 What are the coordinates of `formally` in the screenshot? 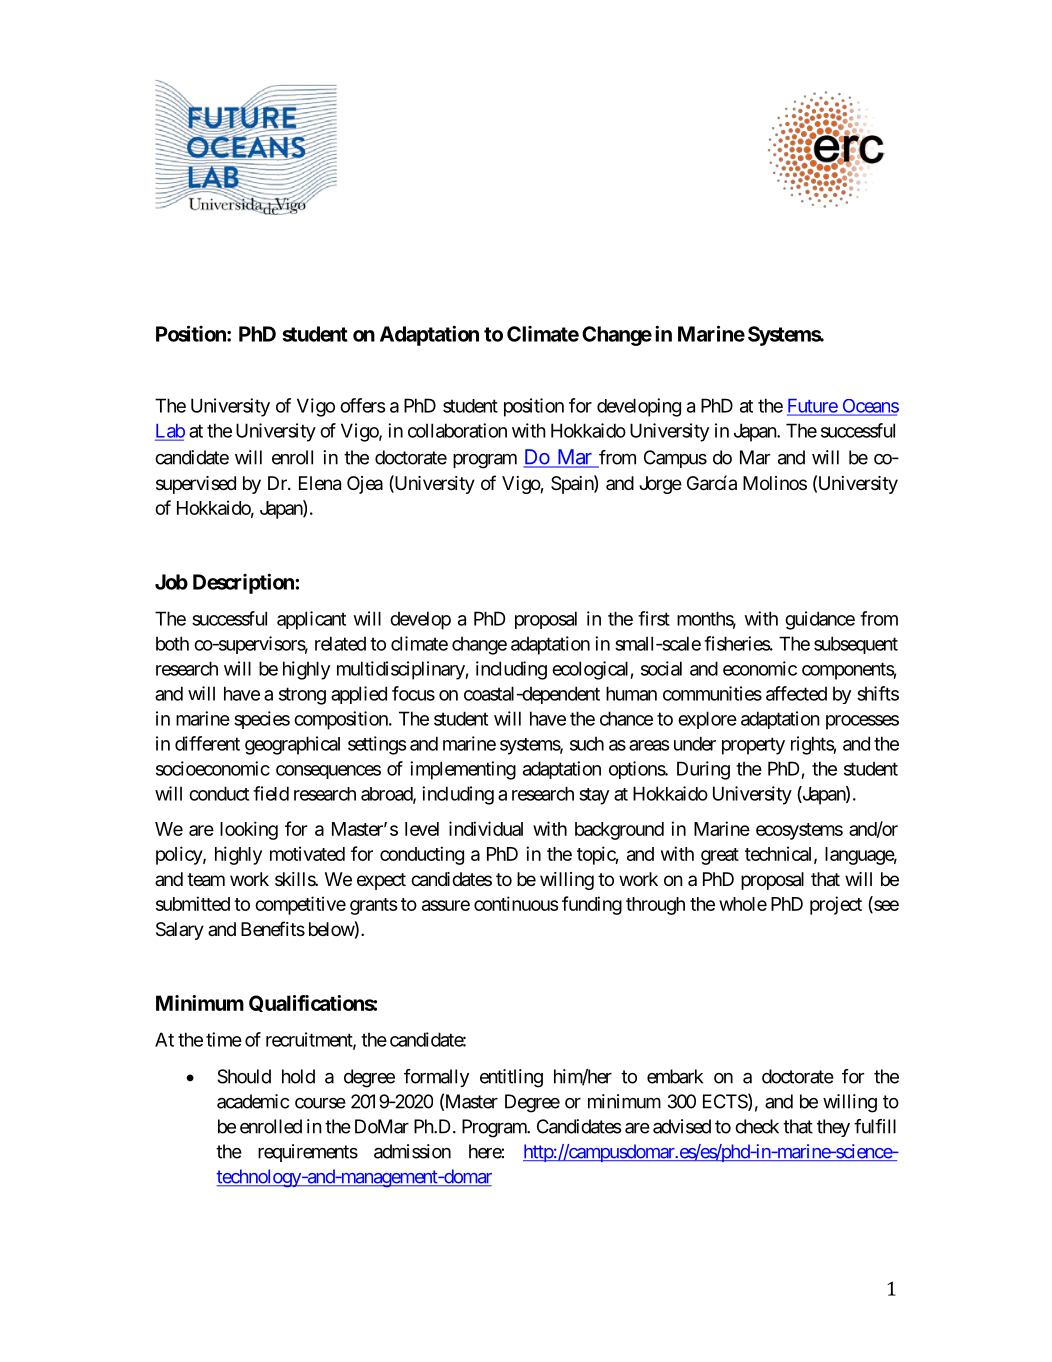 It's located at (436, 1078).
